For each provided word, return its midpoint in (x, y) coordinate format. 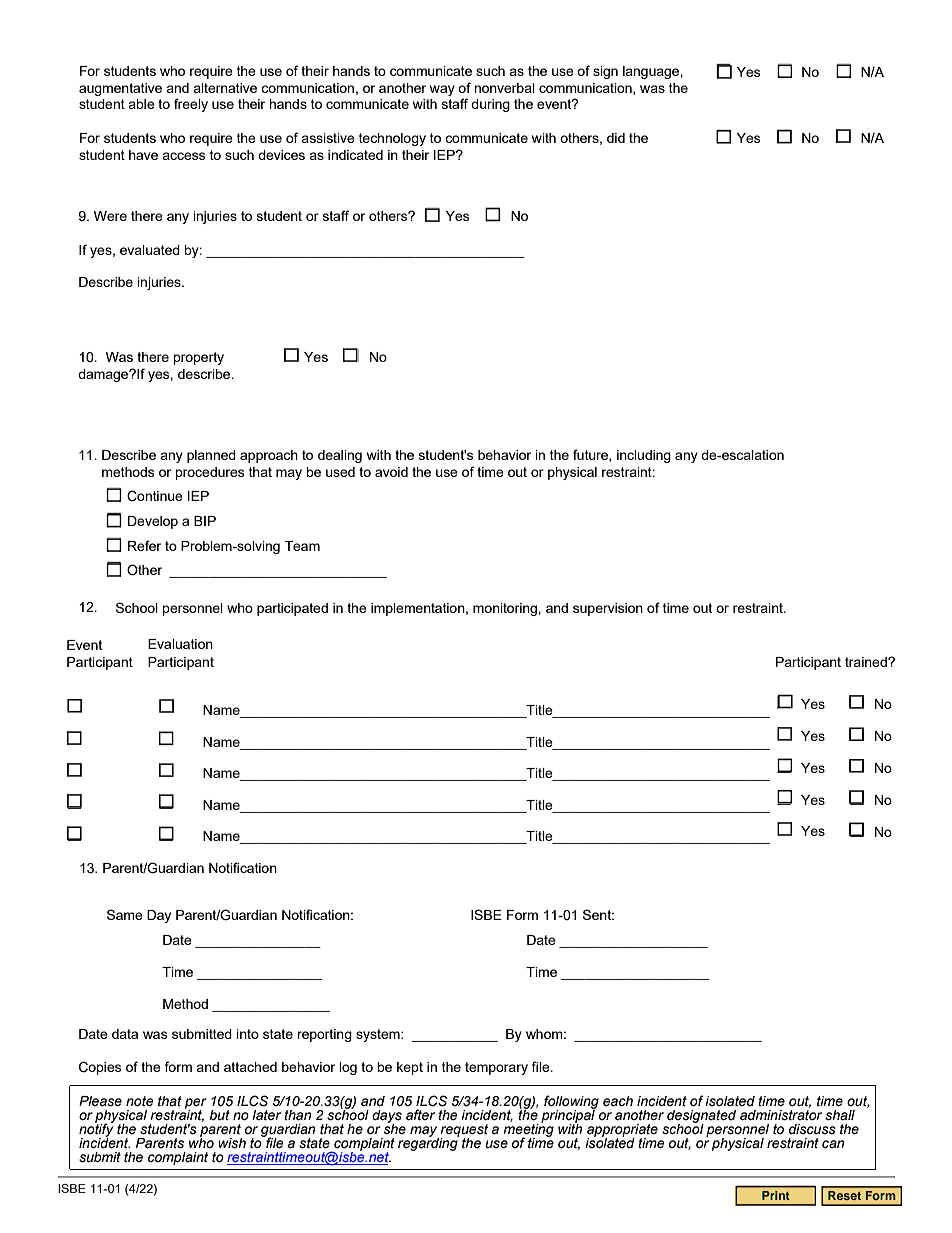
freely (191, 105)
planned (211, 456)
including (644, 456)
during (490, 105)
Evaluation (180, 644)
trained (867, 662)
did (616, 138)
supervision (608, 609)
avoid (391, 472)
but (219, 1115)
